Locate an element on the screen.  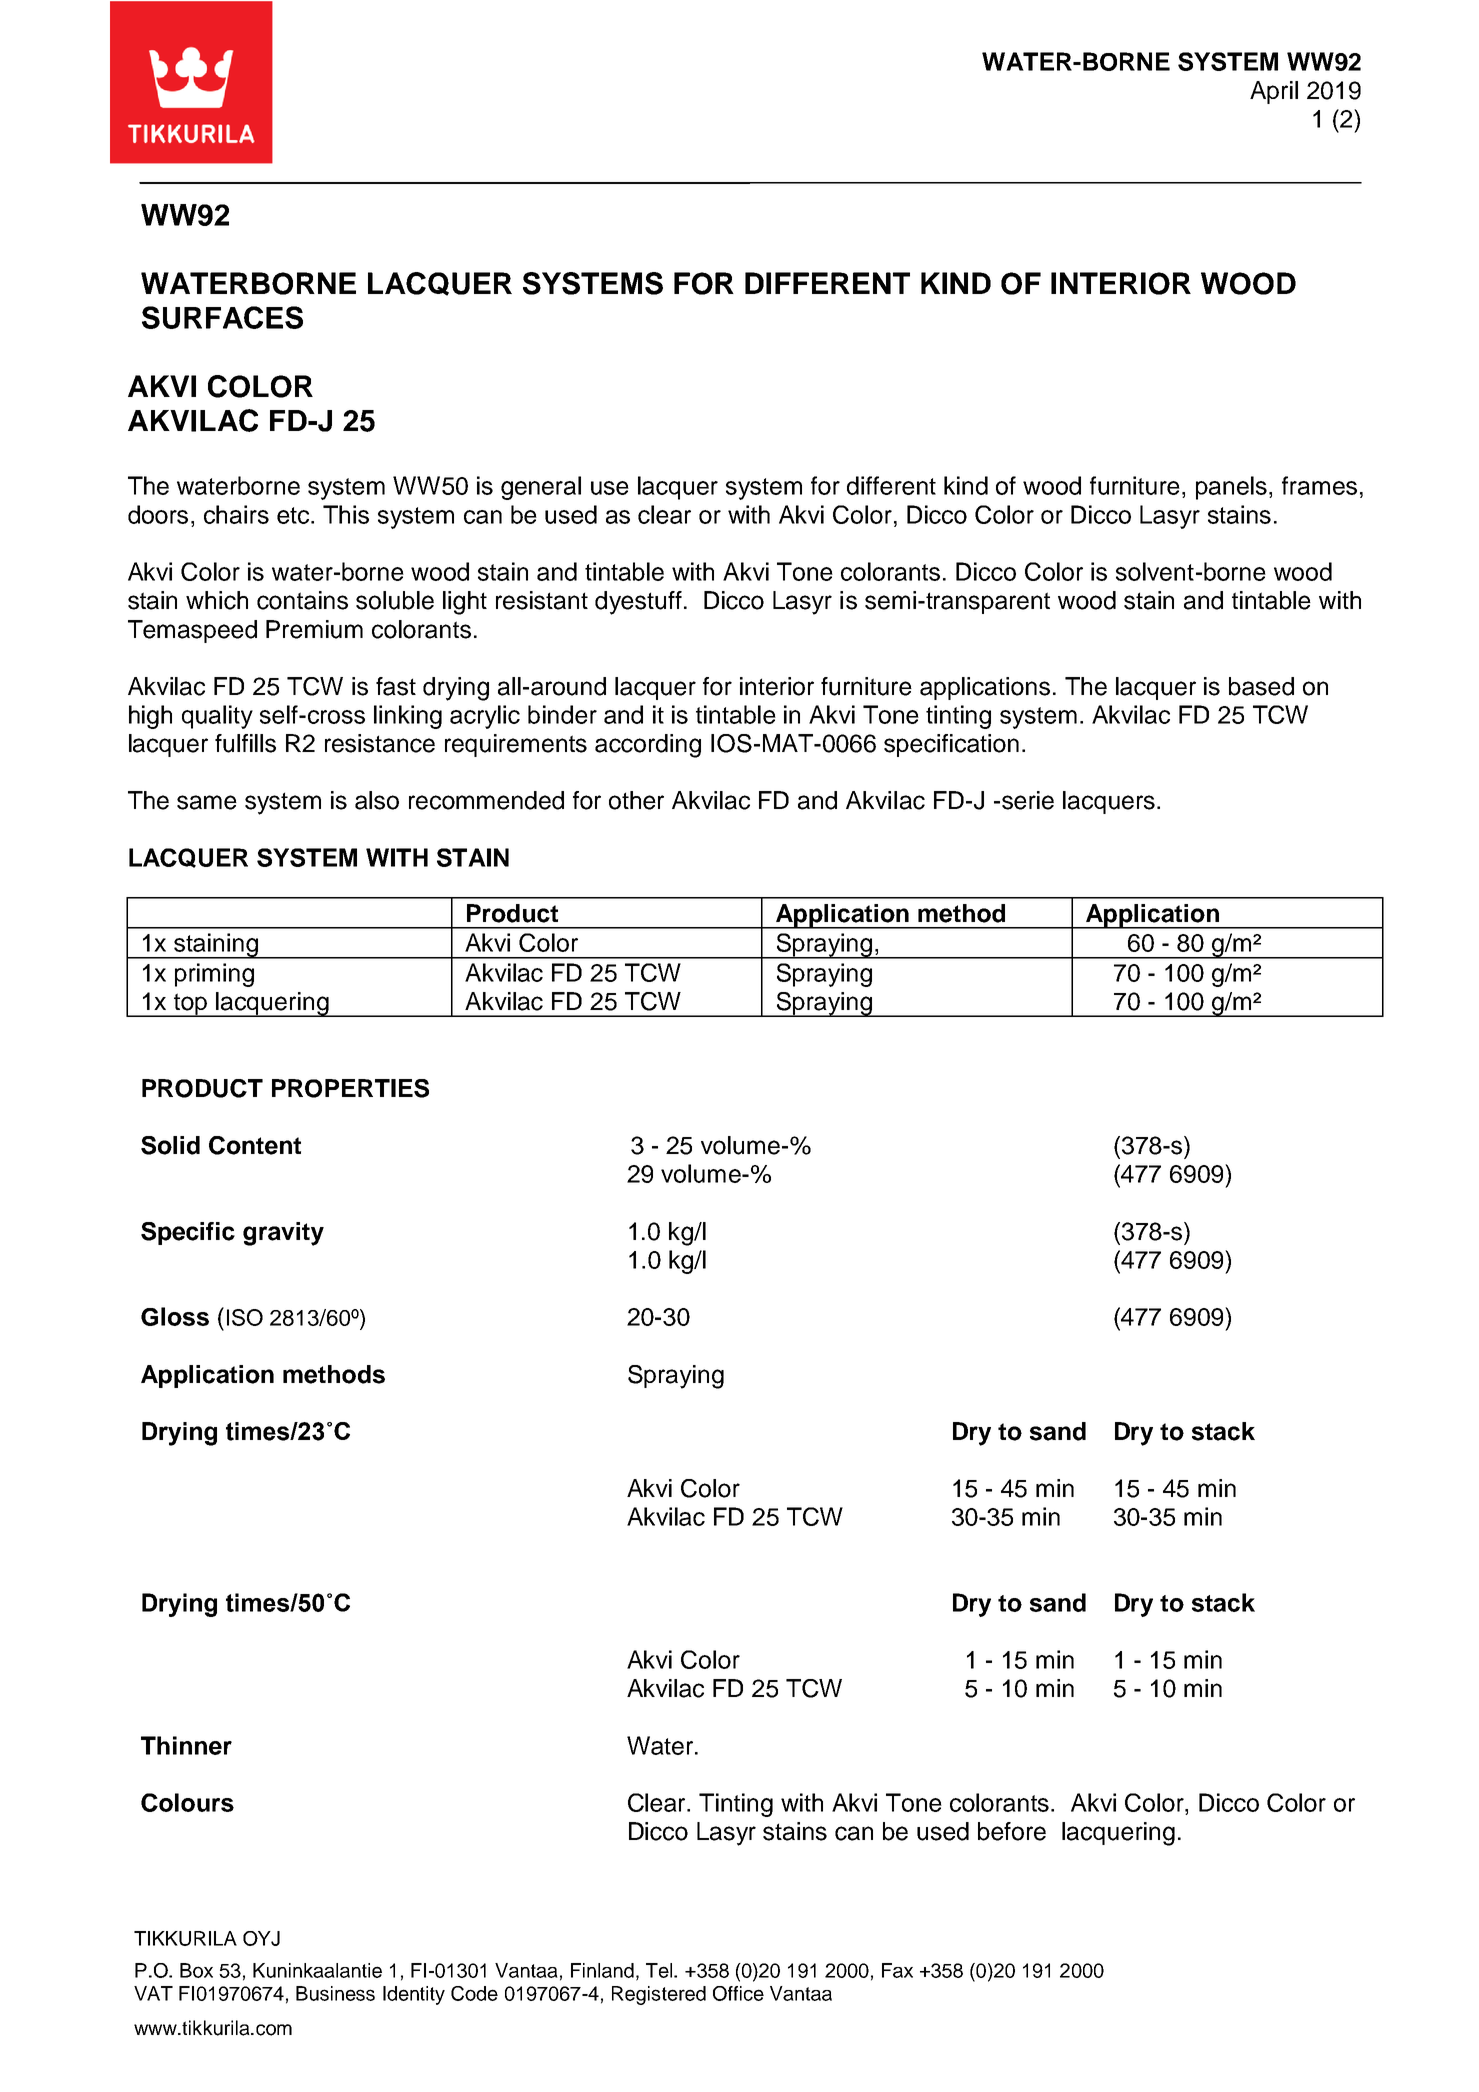
dyestuff is located at coordinates (638, 603).
